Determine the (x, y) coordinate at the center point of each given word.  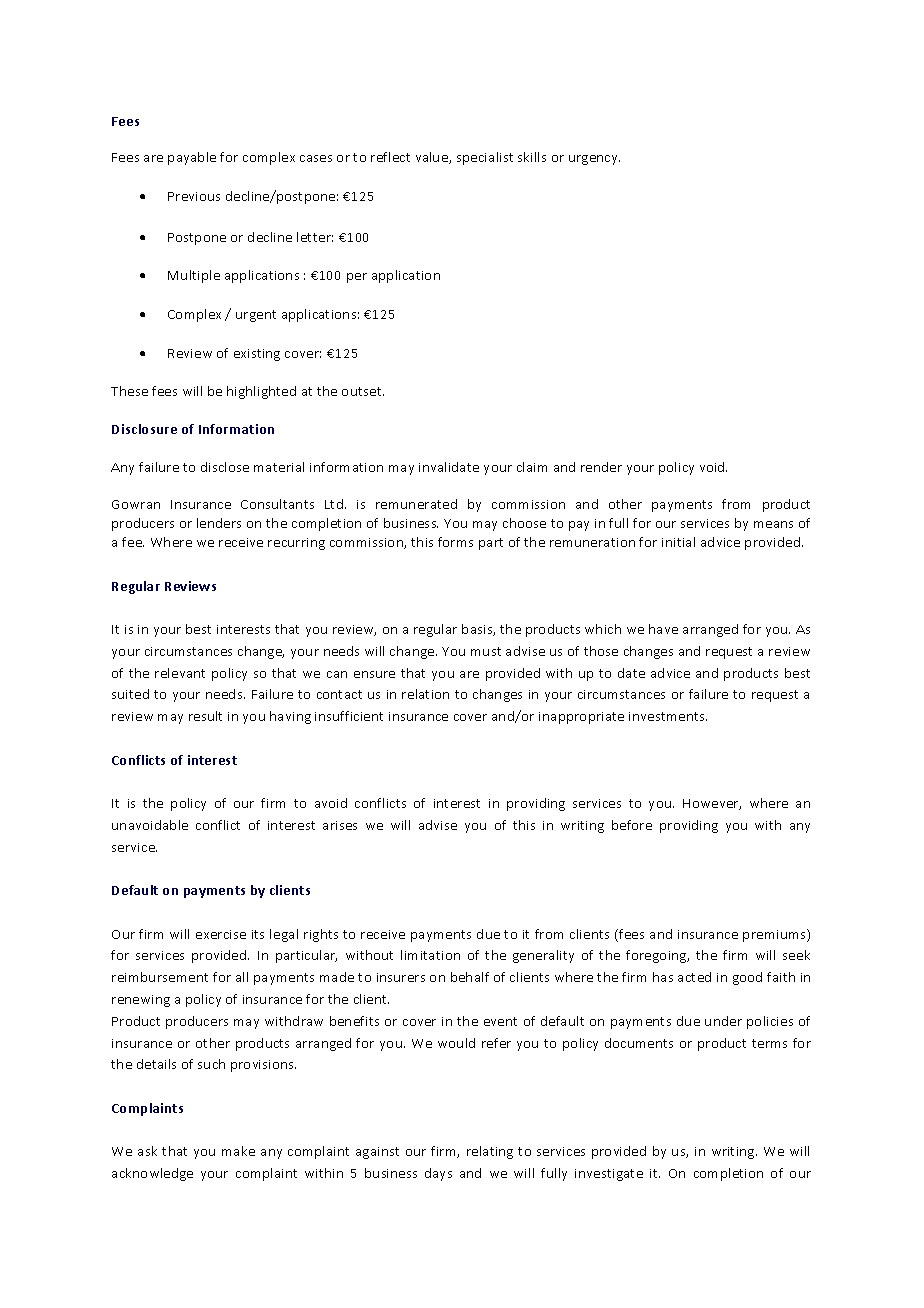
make (238, 1151)
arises (340, 825)
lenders (219, 523)
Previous (194, 196)
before (632, 825)
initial (678, 542)
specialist (485, 158)
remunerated (416, 504)
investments (668, 716)
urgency (594, 160)
